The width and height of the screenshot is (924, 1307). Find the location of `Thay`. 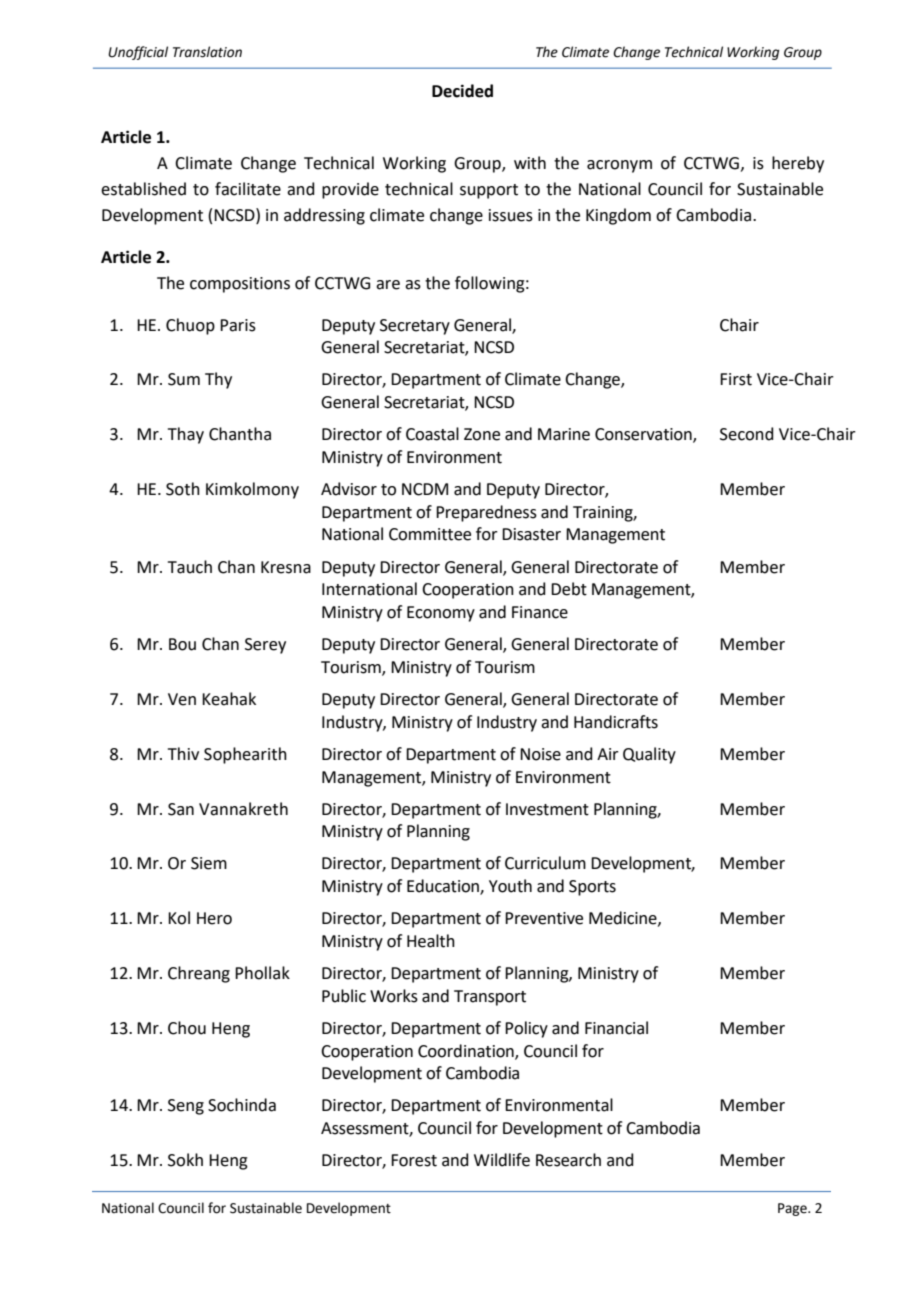

Thay is located at coordinates (186, 435).
